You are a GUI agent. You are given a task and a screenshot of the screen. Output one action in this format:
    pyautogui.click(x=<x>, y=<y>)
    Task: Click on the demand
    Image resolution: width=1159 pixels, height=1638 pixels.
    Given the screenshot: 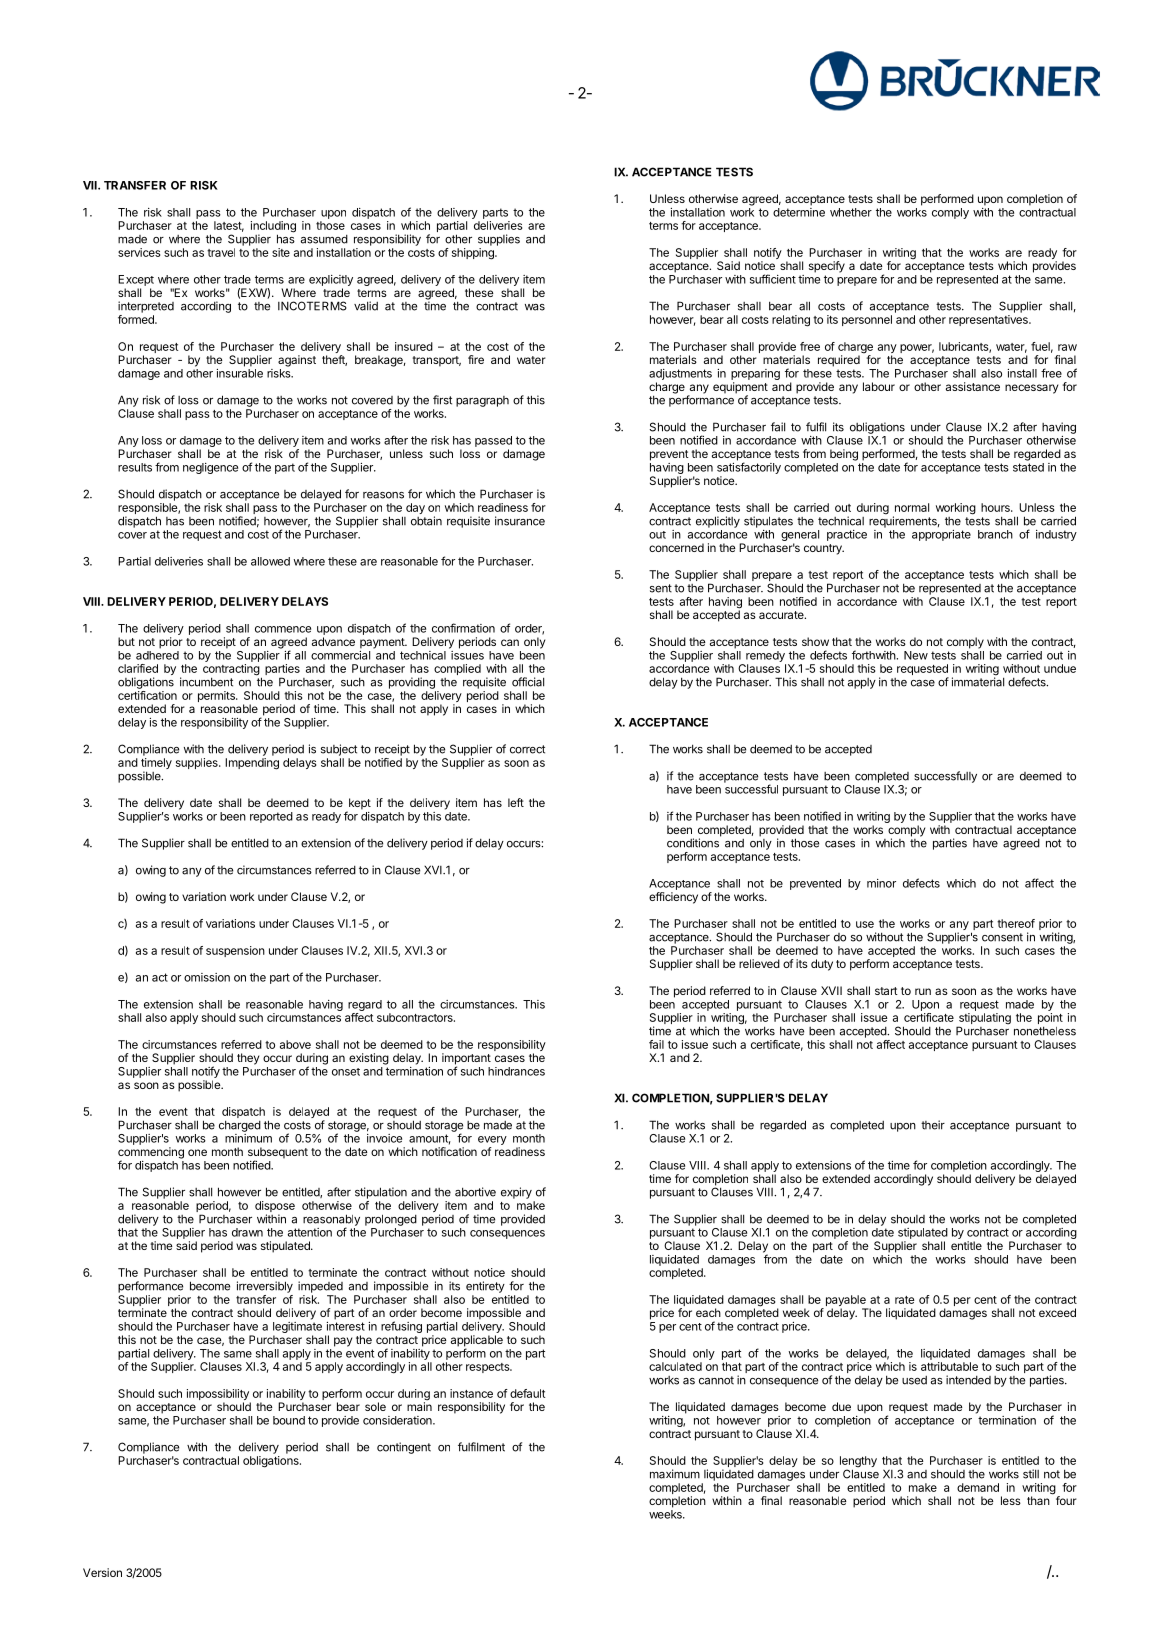 What is the action you would take?
    pyautogui.click(x=978, y=1487)
